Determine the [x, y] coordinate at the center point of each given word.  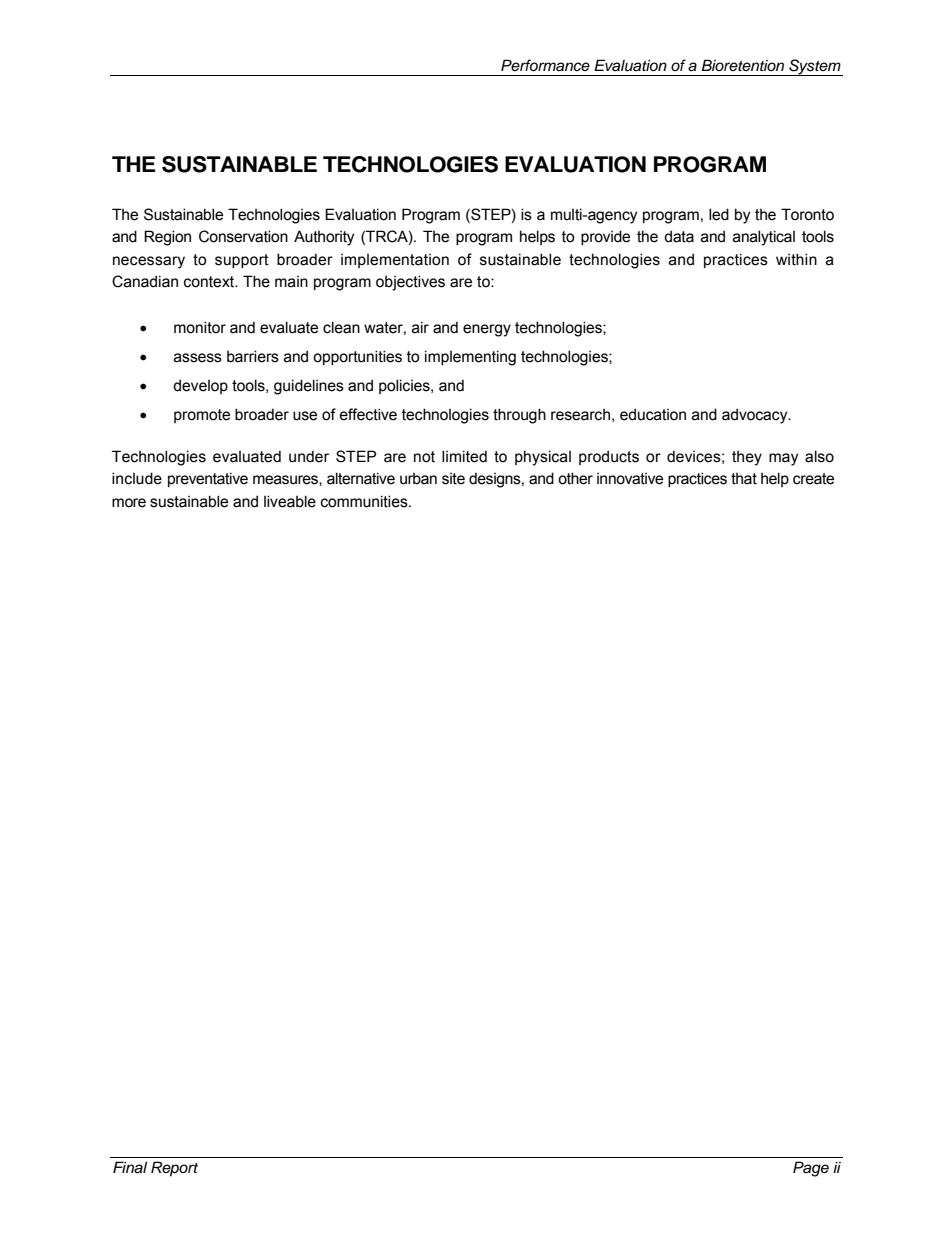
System [815, 67]
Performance [545, 65]
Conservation [243, 236]
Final [130, 1167]
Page [811, 1169]
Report [174, 1169]
